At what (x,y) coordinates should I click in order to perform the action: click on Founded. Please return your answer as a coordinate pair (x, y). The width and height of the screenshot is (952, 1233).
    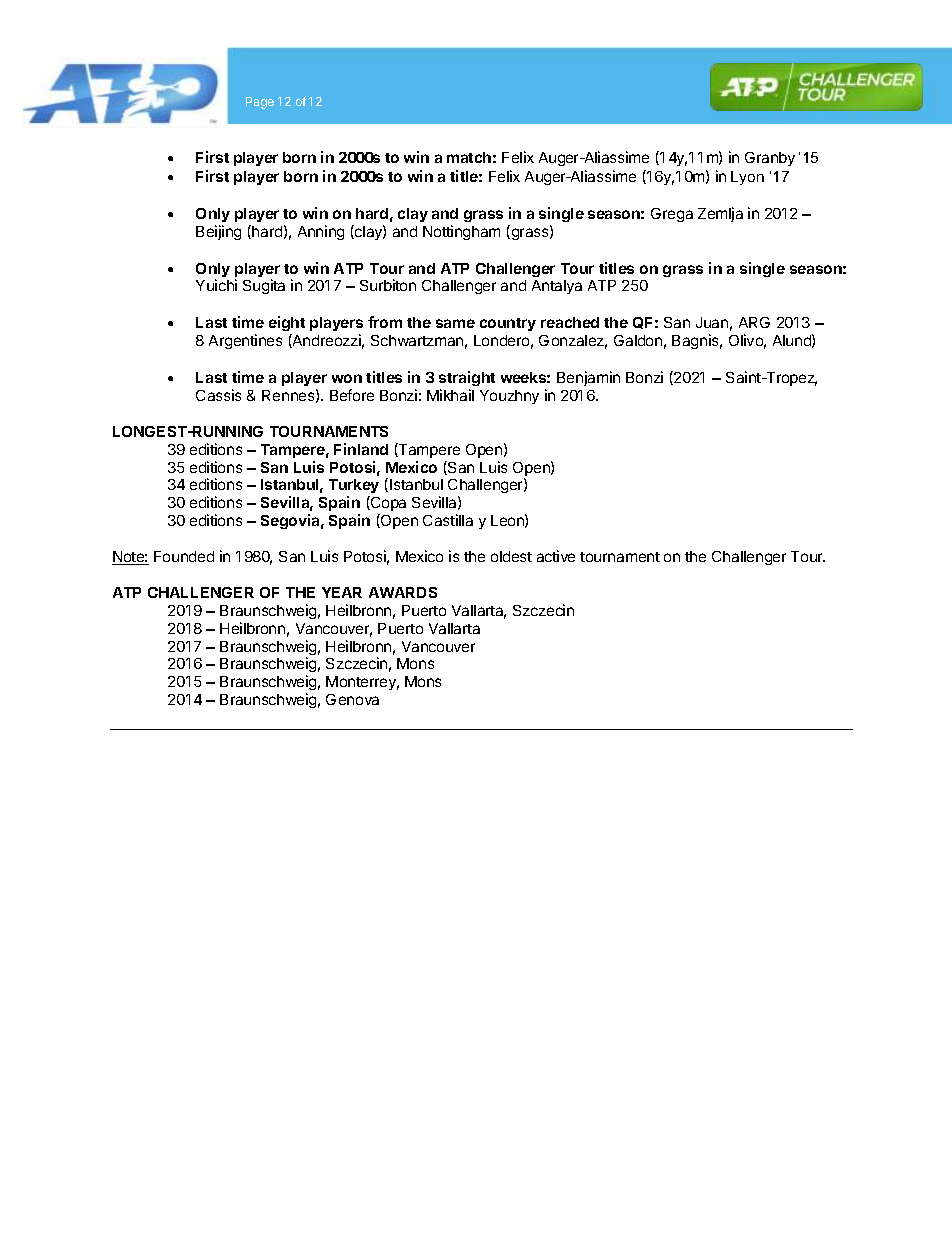
    Looking at the image, I should click on (184, 556).
